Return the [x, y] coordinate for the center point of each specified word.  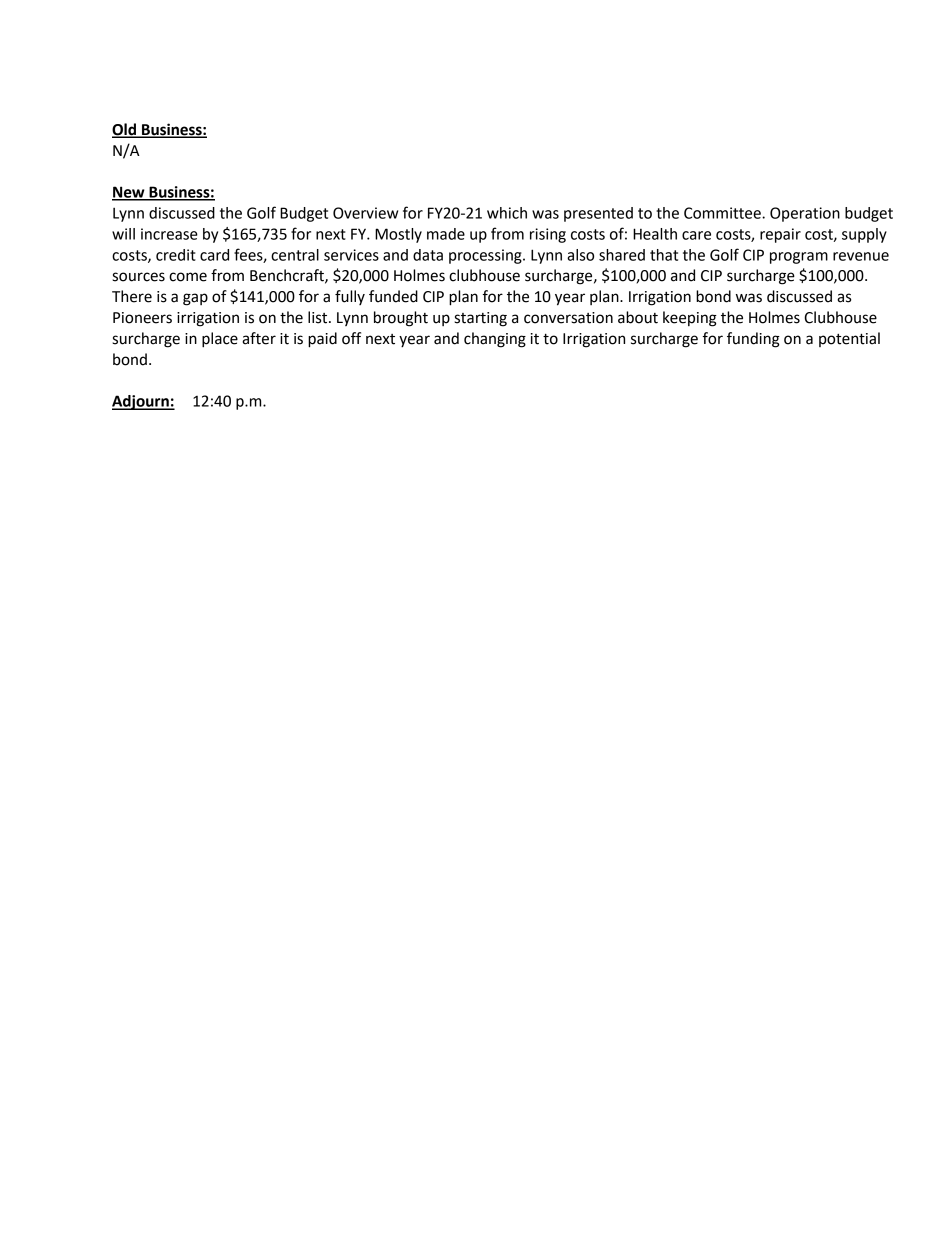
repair [780, 235]
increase [169, 234]
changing [495, 340]
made [446, 234]
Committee [723, 213]
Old [125, 130]
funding [753, 340]
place [220, 340]
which [507, 213]
